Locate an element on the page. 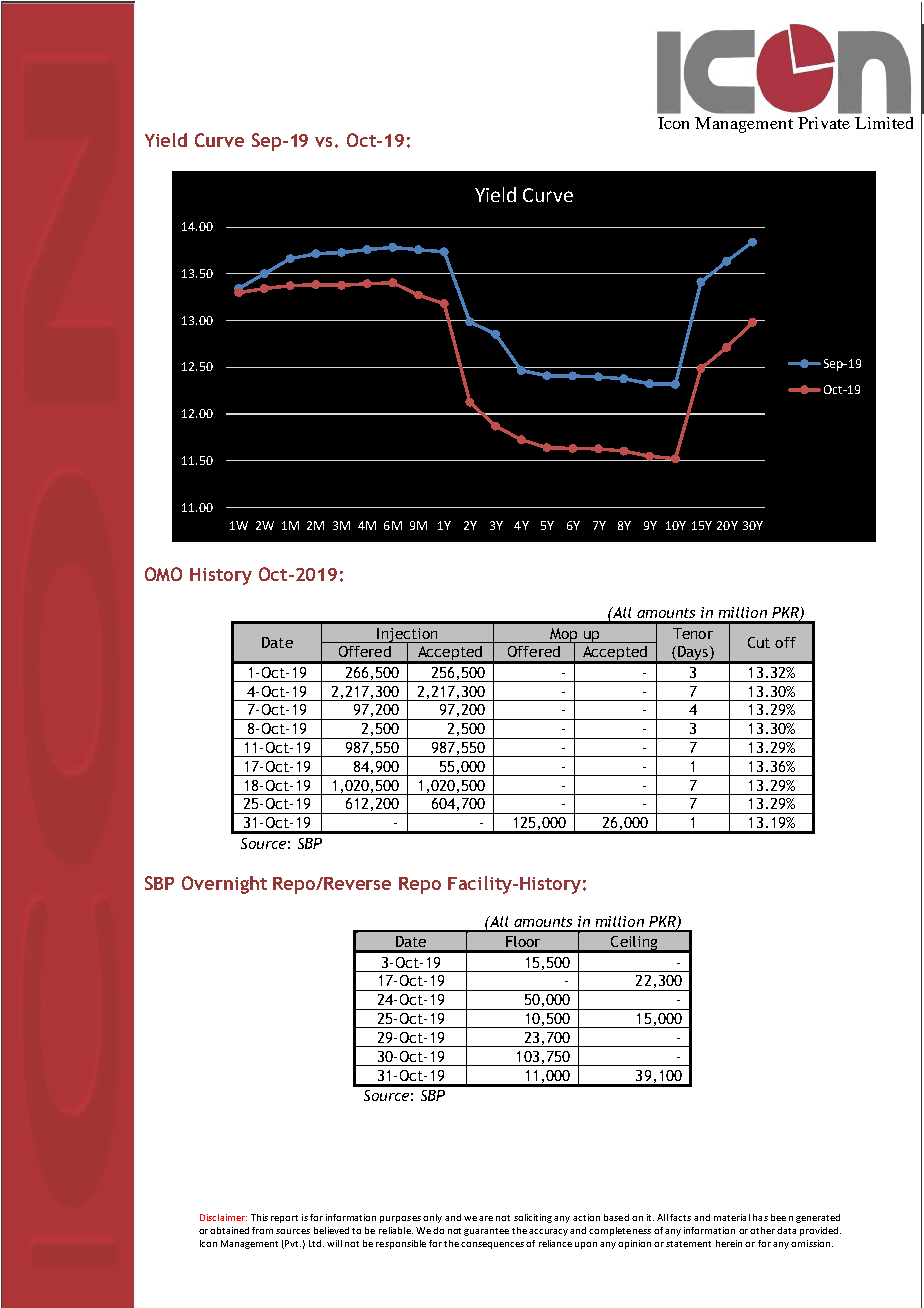 The image size is (924, 1308). OMO is located at coordinates (163, 574).
